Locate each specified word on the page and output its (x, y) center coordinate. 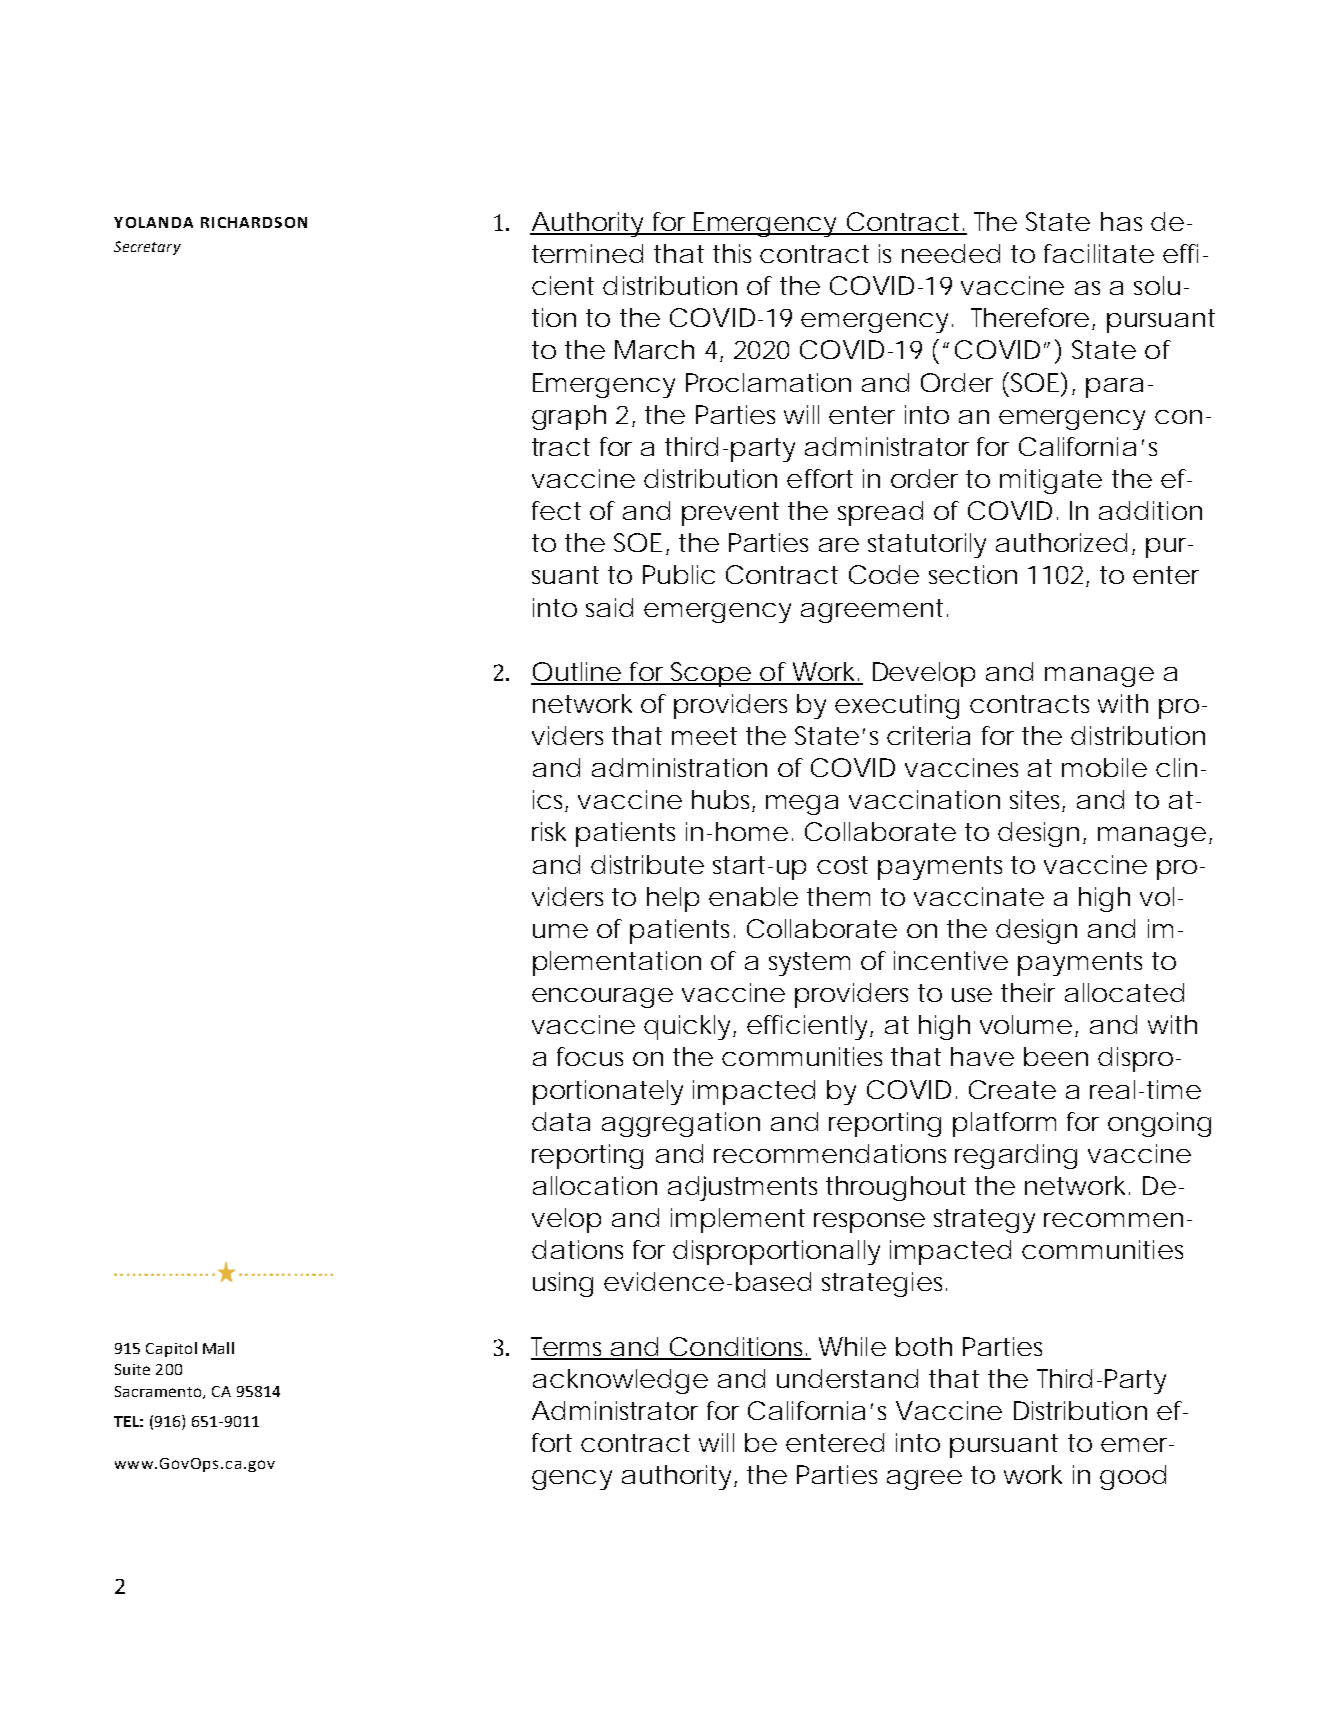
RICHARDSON (254, 222)
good (1133, 1477)
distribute (647, 864)
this (732, 253)
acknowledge (620, 1381)
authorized (1061, 542)
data (561, 1121)
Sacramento (159, 1392)
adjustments (742, 1188)
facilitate (1099, 253)
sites (1037, 801)
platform (1004, 1124)
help (673, 899)
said (609, 607)
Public (679, 574)
